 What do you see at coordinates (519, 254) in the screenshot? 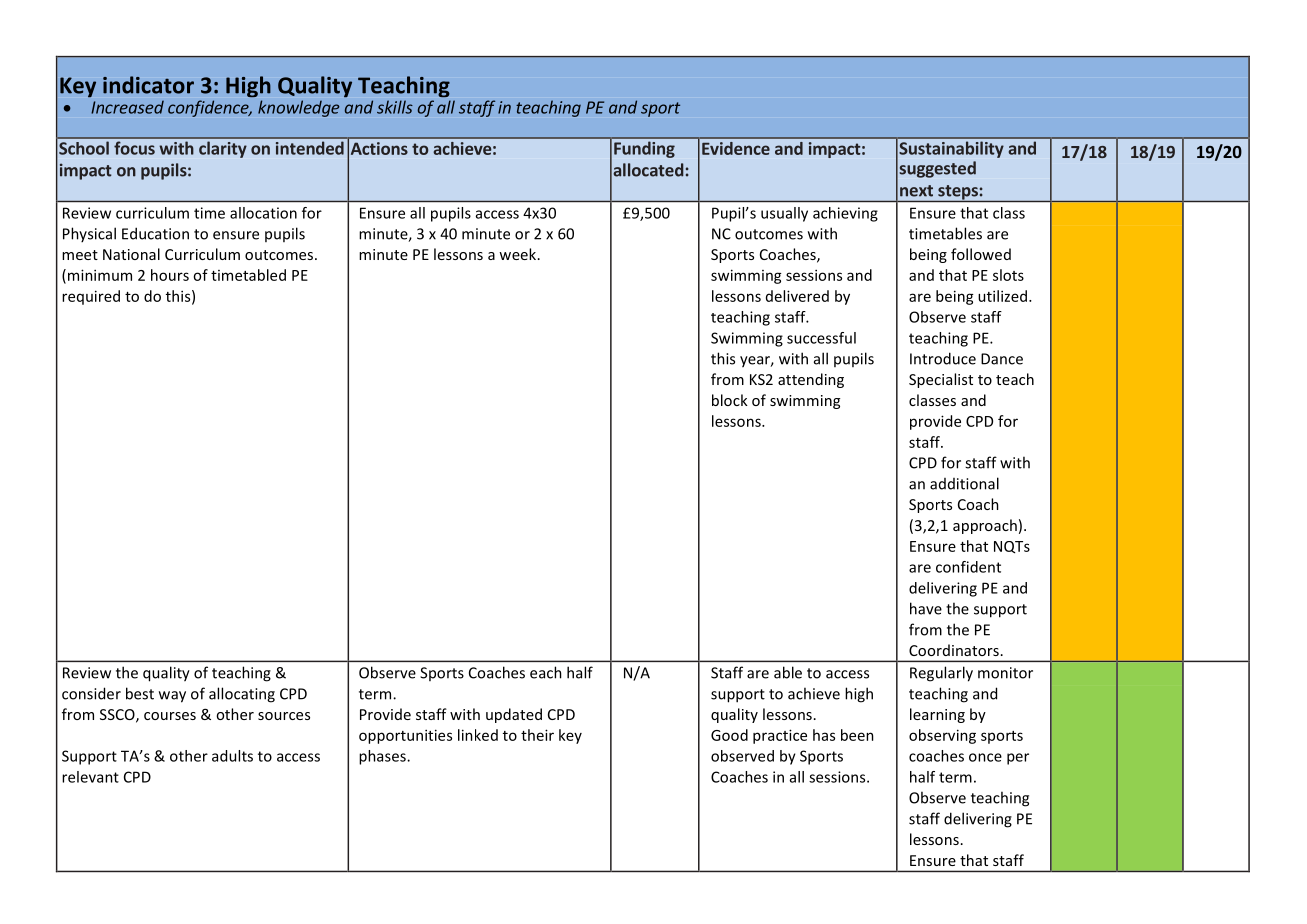
I see `week` at bounding box center [519, 254].
